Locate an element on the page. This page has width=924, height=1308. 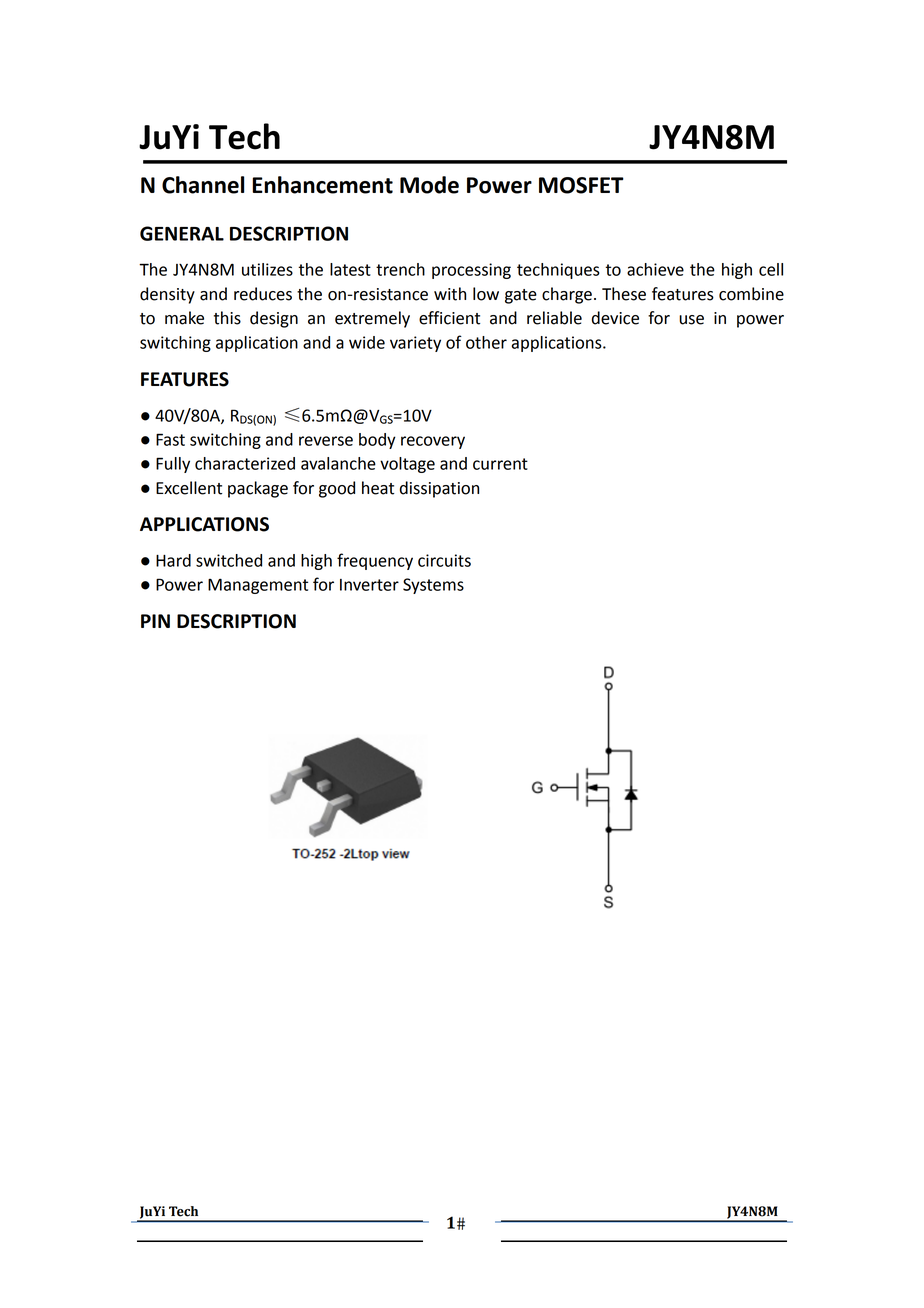
circuits is located at coordinates (444, 560).
